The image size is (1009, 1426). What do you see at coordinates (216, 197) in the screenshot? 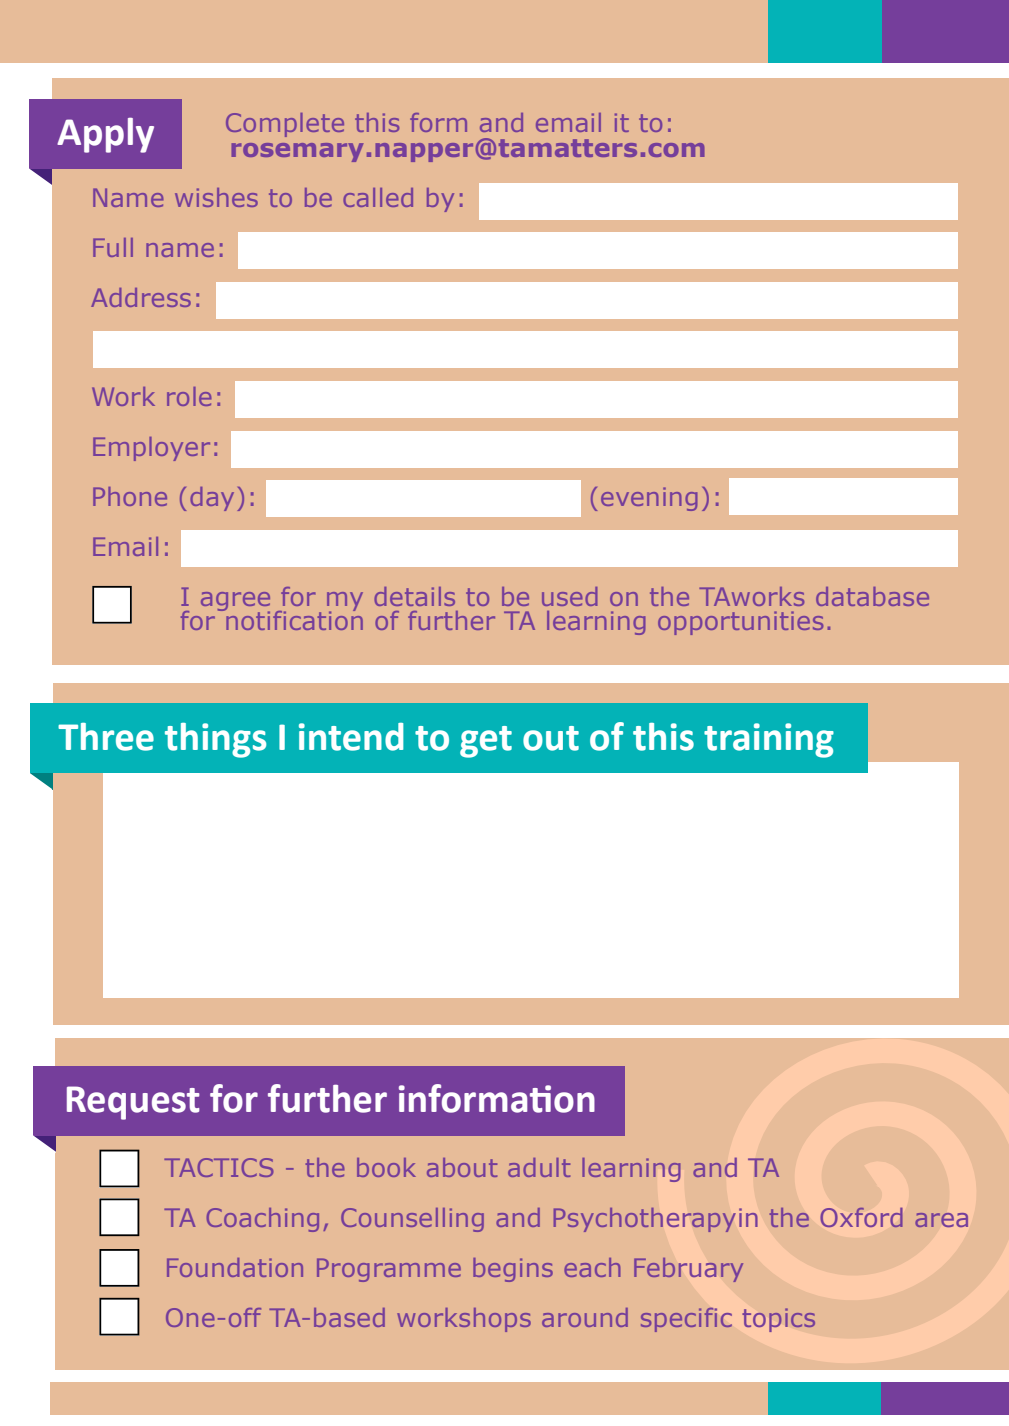
I see `wishes` at bounding box center [216, 197].
